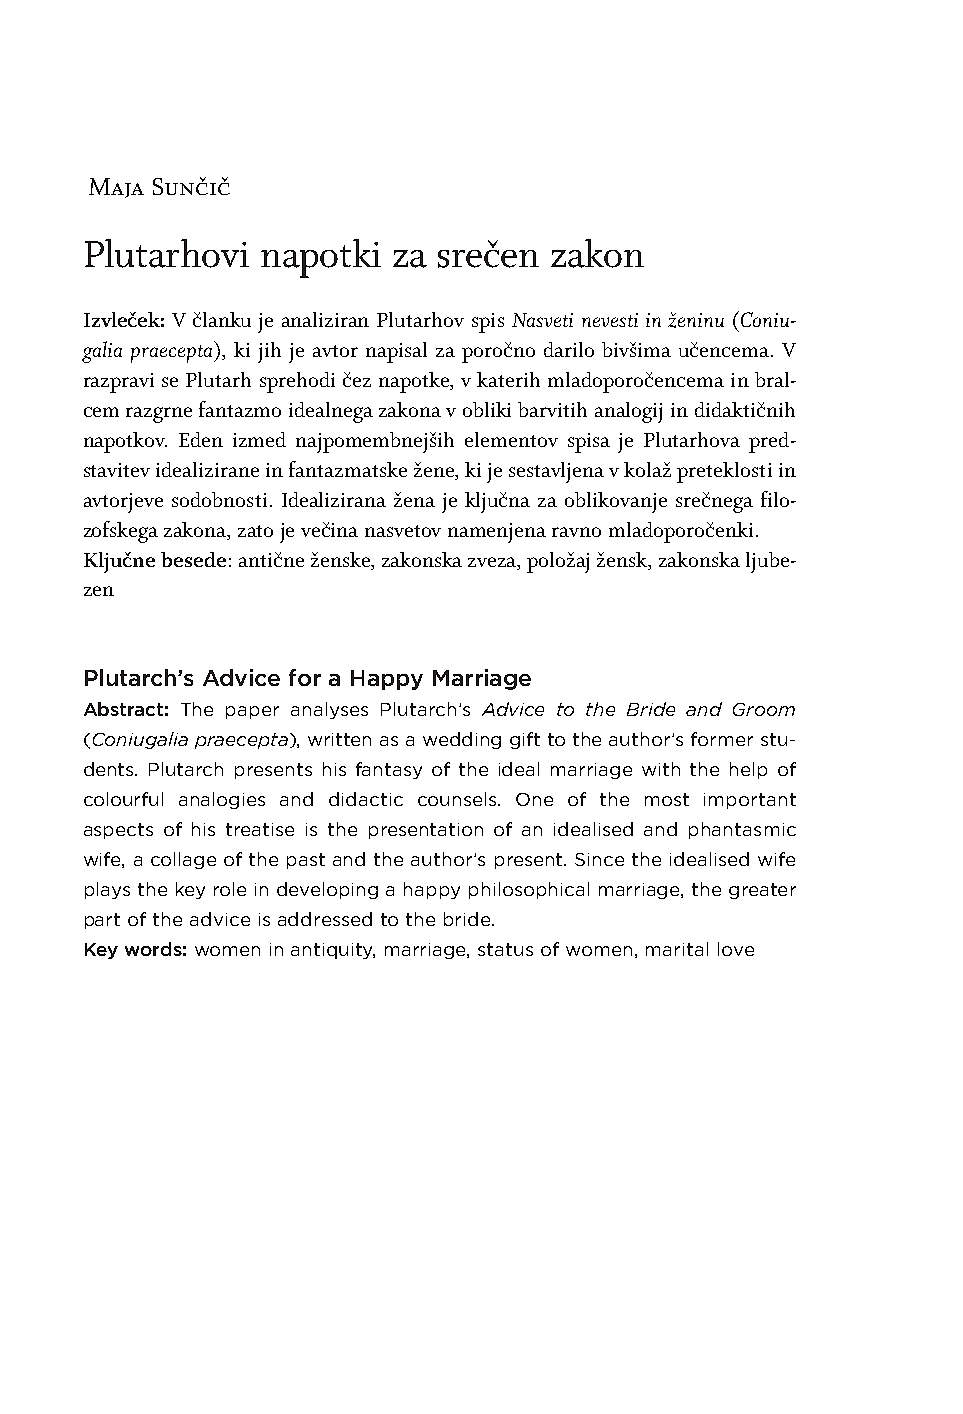 This image has height=1414, width=963. What do you see at coordinates (116, 188) in the image?
I see `Maja` at bounding box center [116, 188].
